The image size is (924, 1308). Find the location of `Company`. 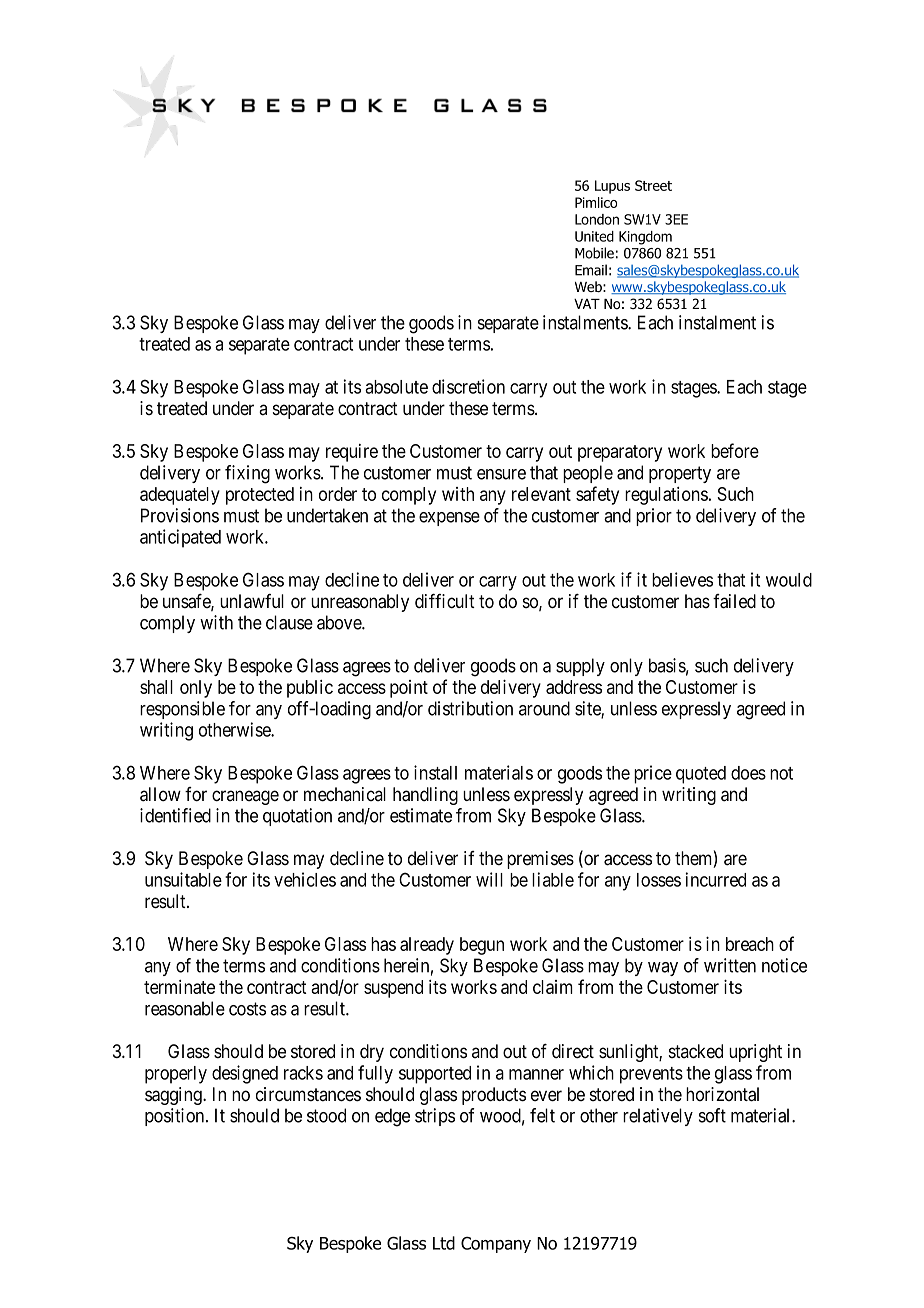

Company is located at coordinates (496, 1245).
